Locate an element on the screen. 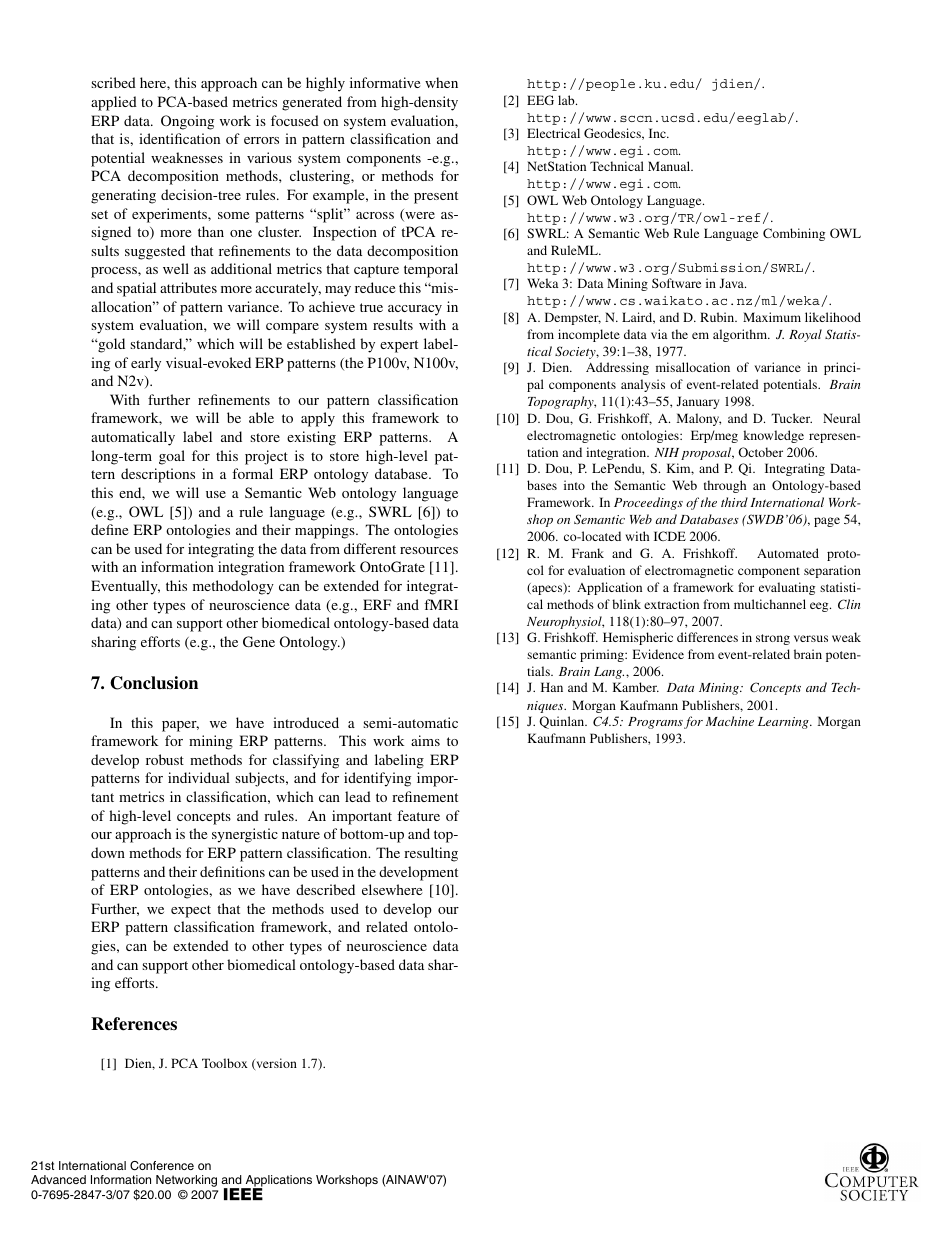 The image size is (952, 1233). when is located at coordinates (441, 82).
